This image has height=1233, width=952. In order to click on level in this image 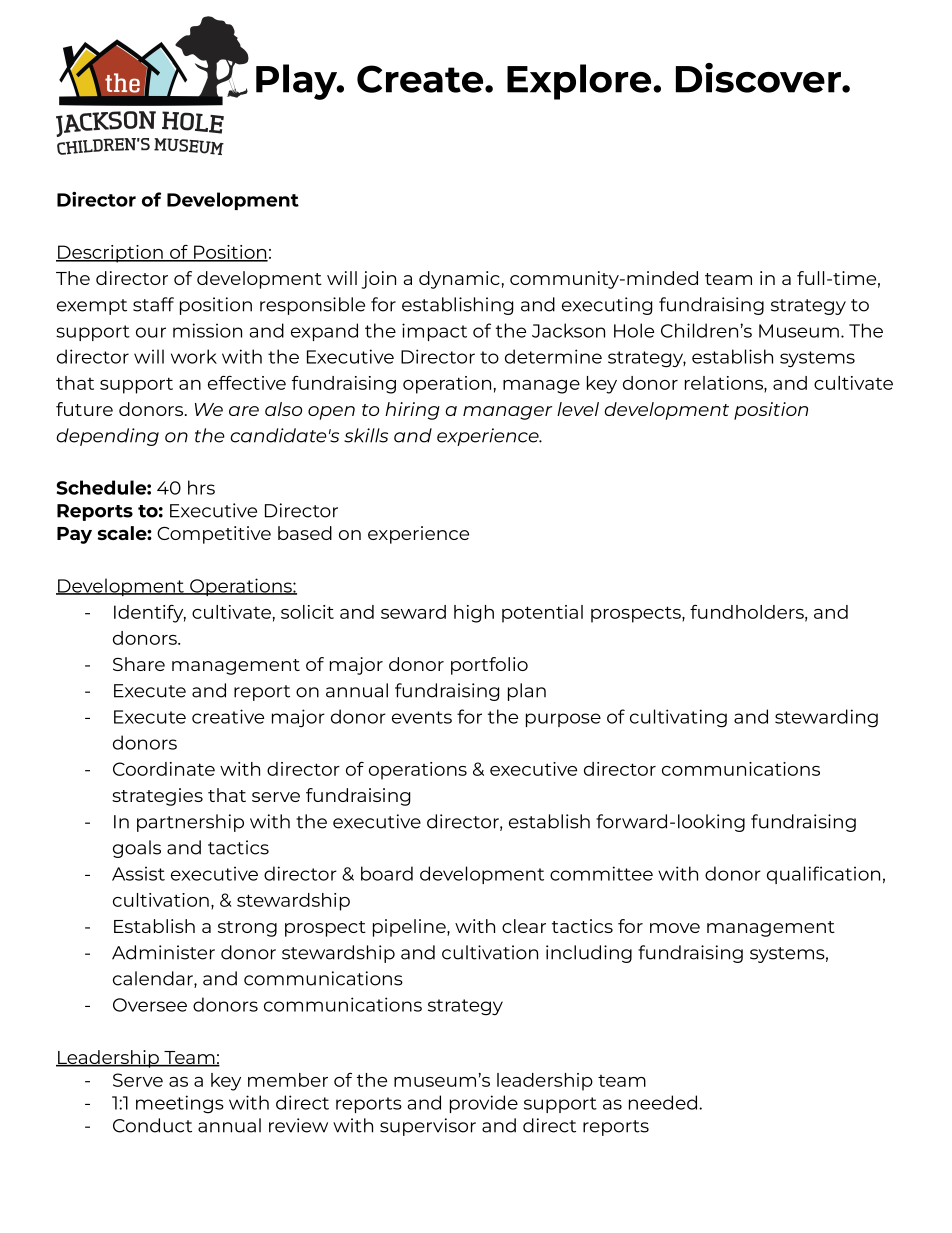, I will do `click(578, 409)`.
